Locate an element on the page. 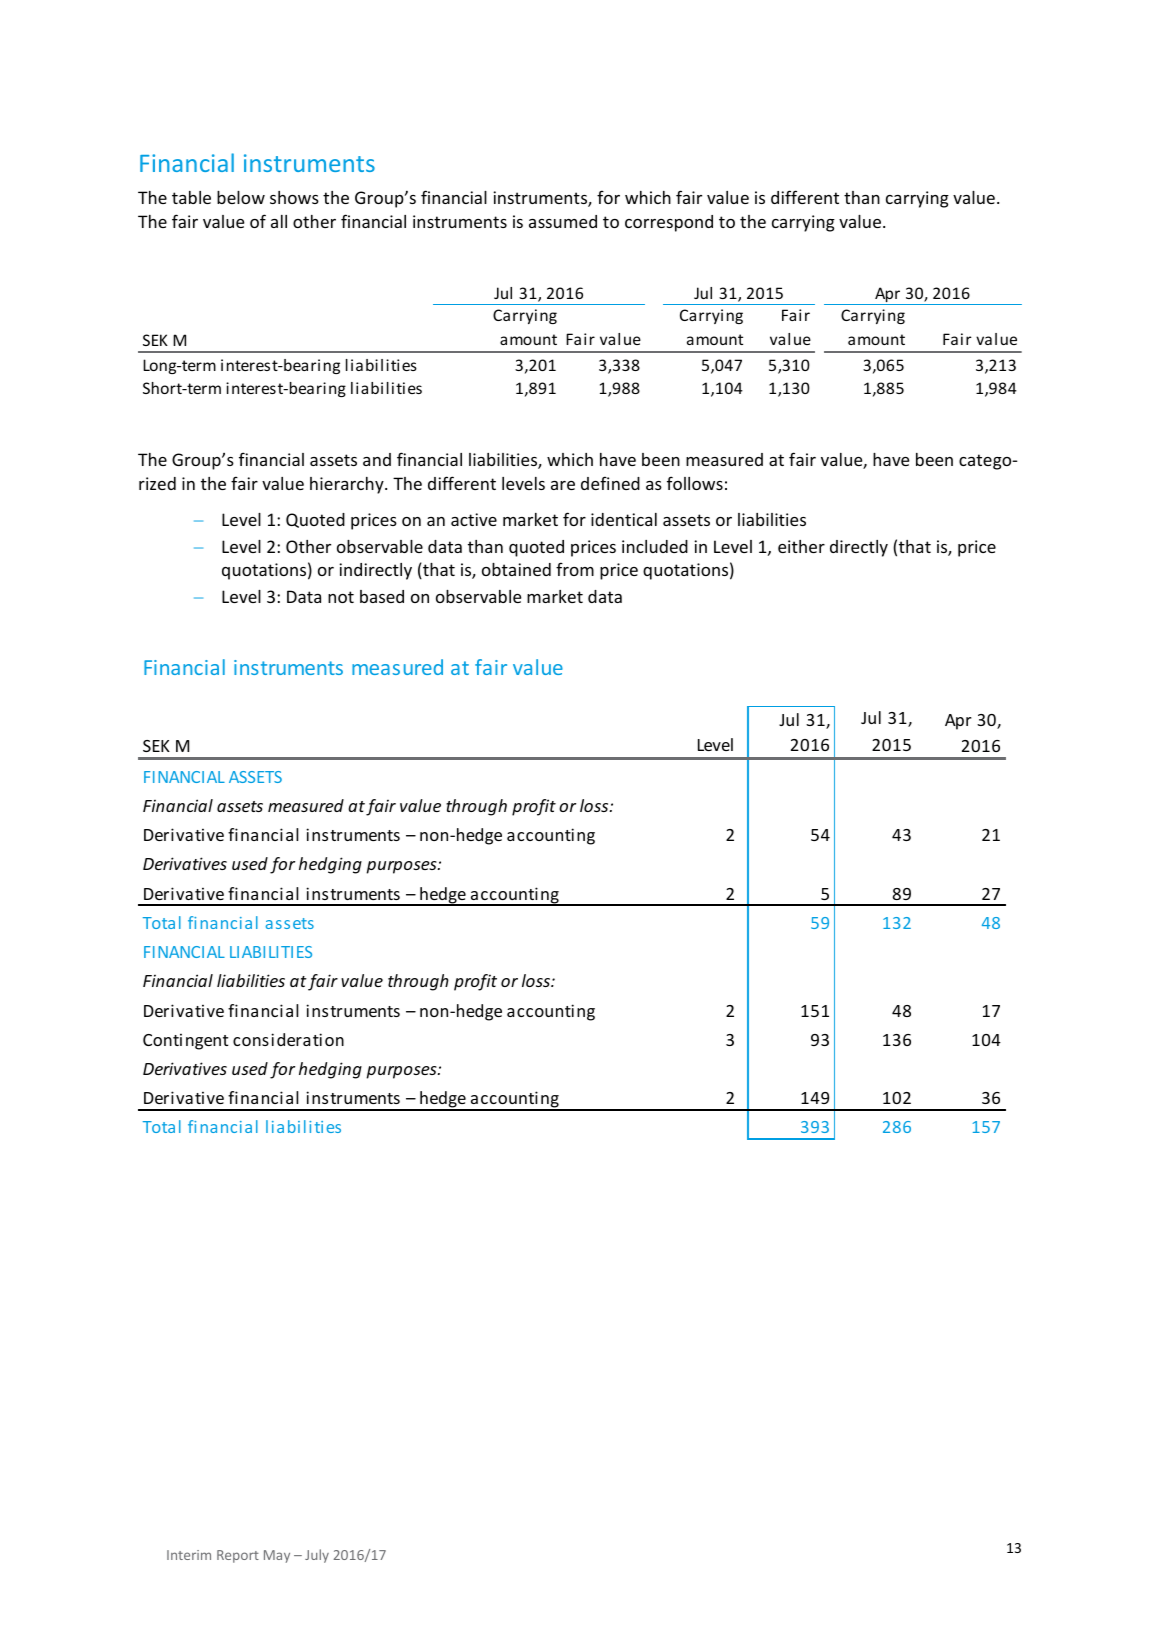 Image resolution: width=1160 pixels, height=1640 pixels. consideration is located at coordinates (288, 1039).
